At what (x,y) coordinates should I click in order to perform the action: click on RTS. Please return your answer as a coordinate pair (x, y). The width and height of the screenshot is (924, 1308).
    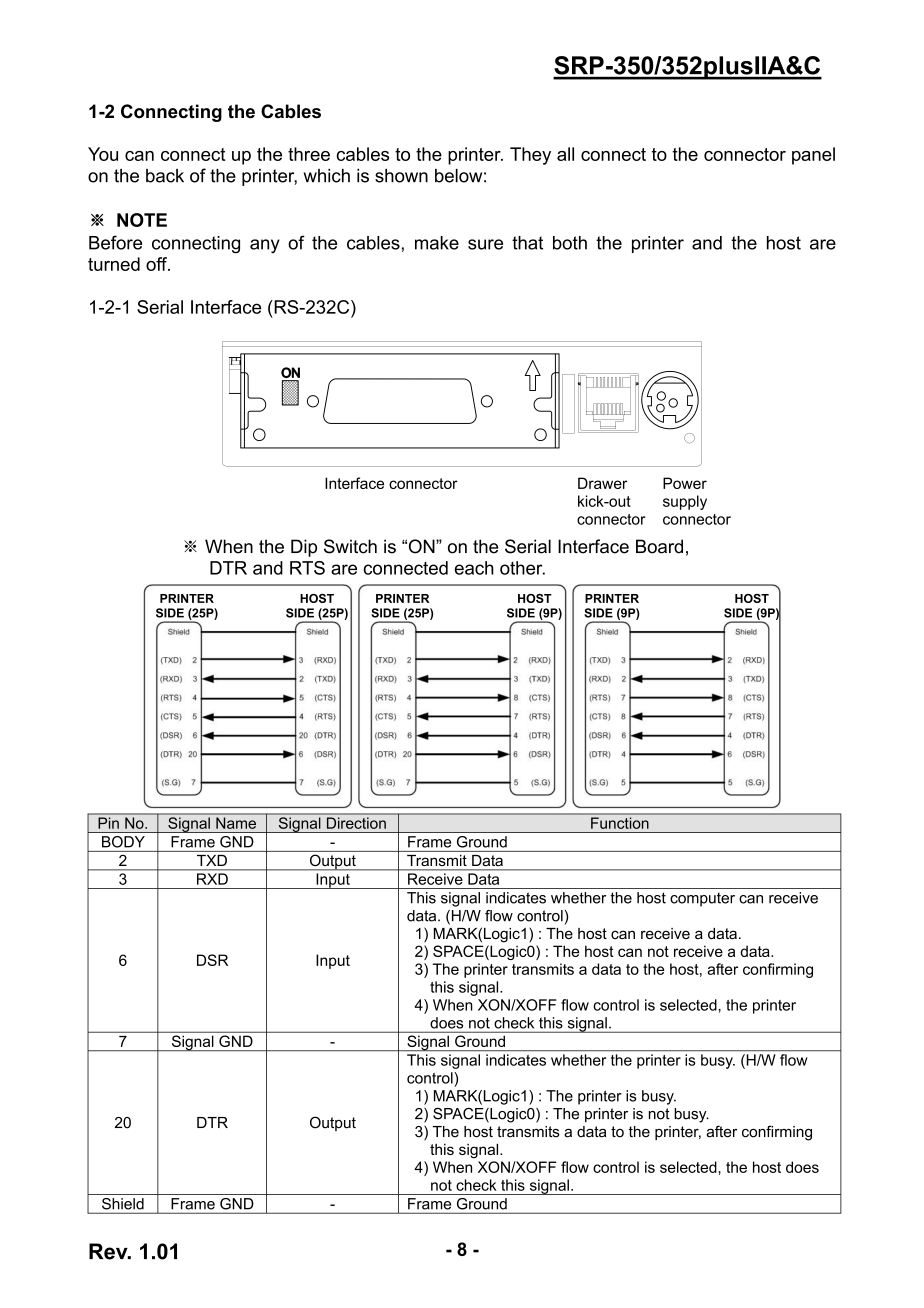
    Looking at the image, I should click on (307, 568).
